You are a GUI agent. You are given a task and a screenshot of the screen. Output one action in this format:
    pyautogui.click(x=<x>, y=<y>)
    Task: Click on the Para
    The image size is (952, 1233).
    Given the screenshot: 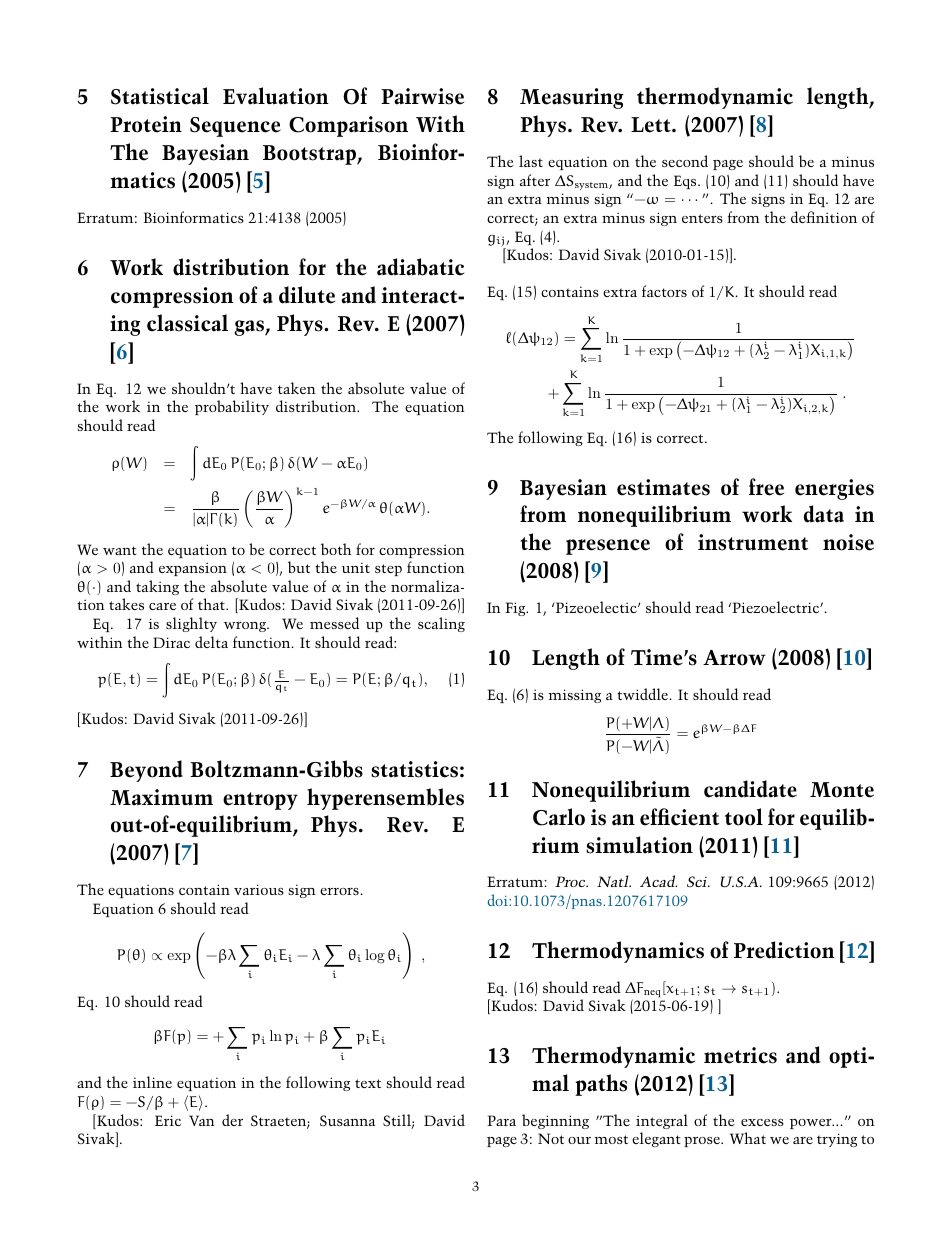 What is the action you would take?
    pyautogui.click(x=501, y=1120)
